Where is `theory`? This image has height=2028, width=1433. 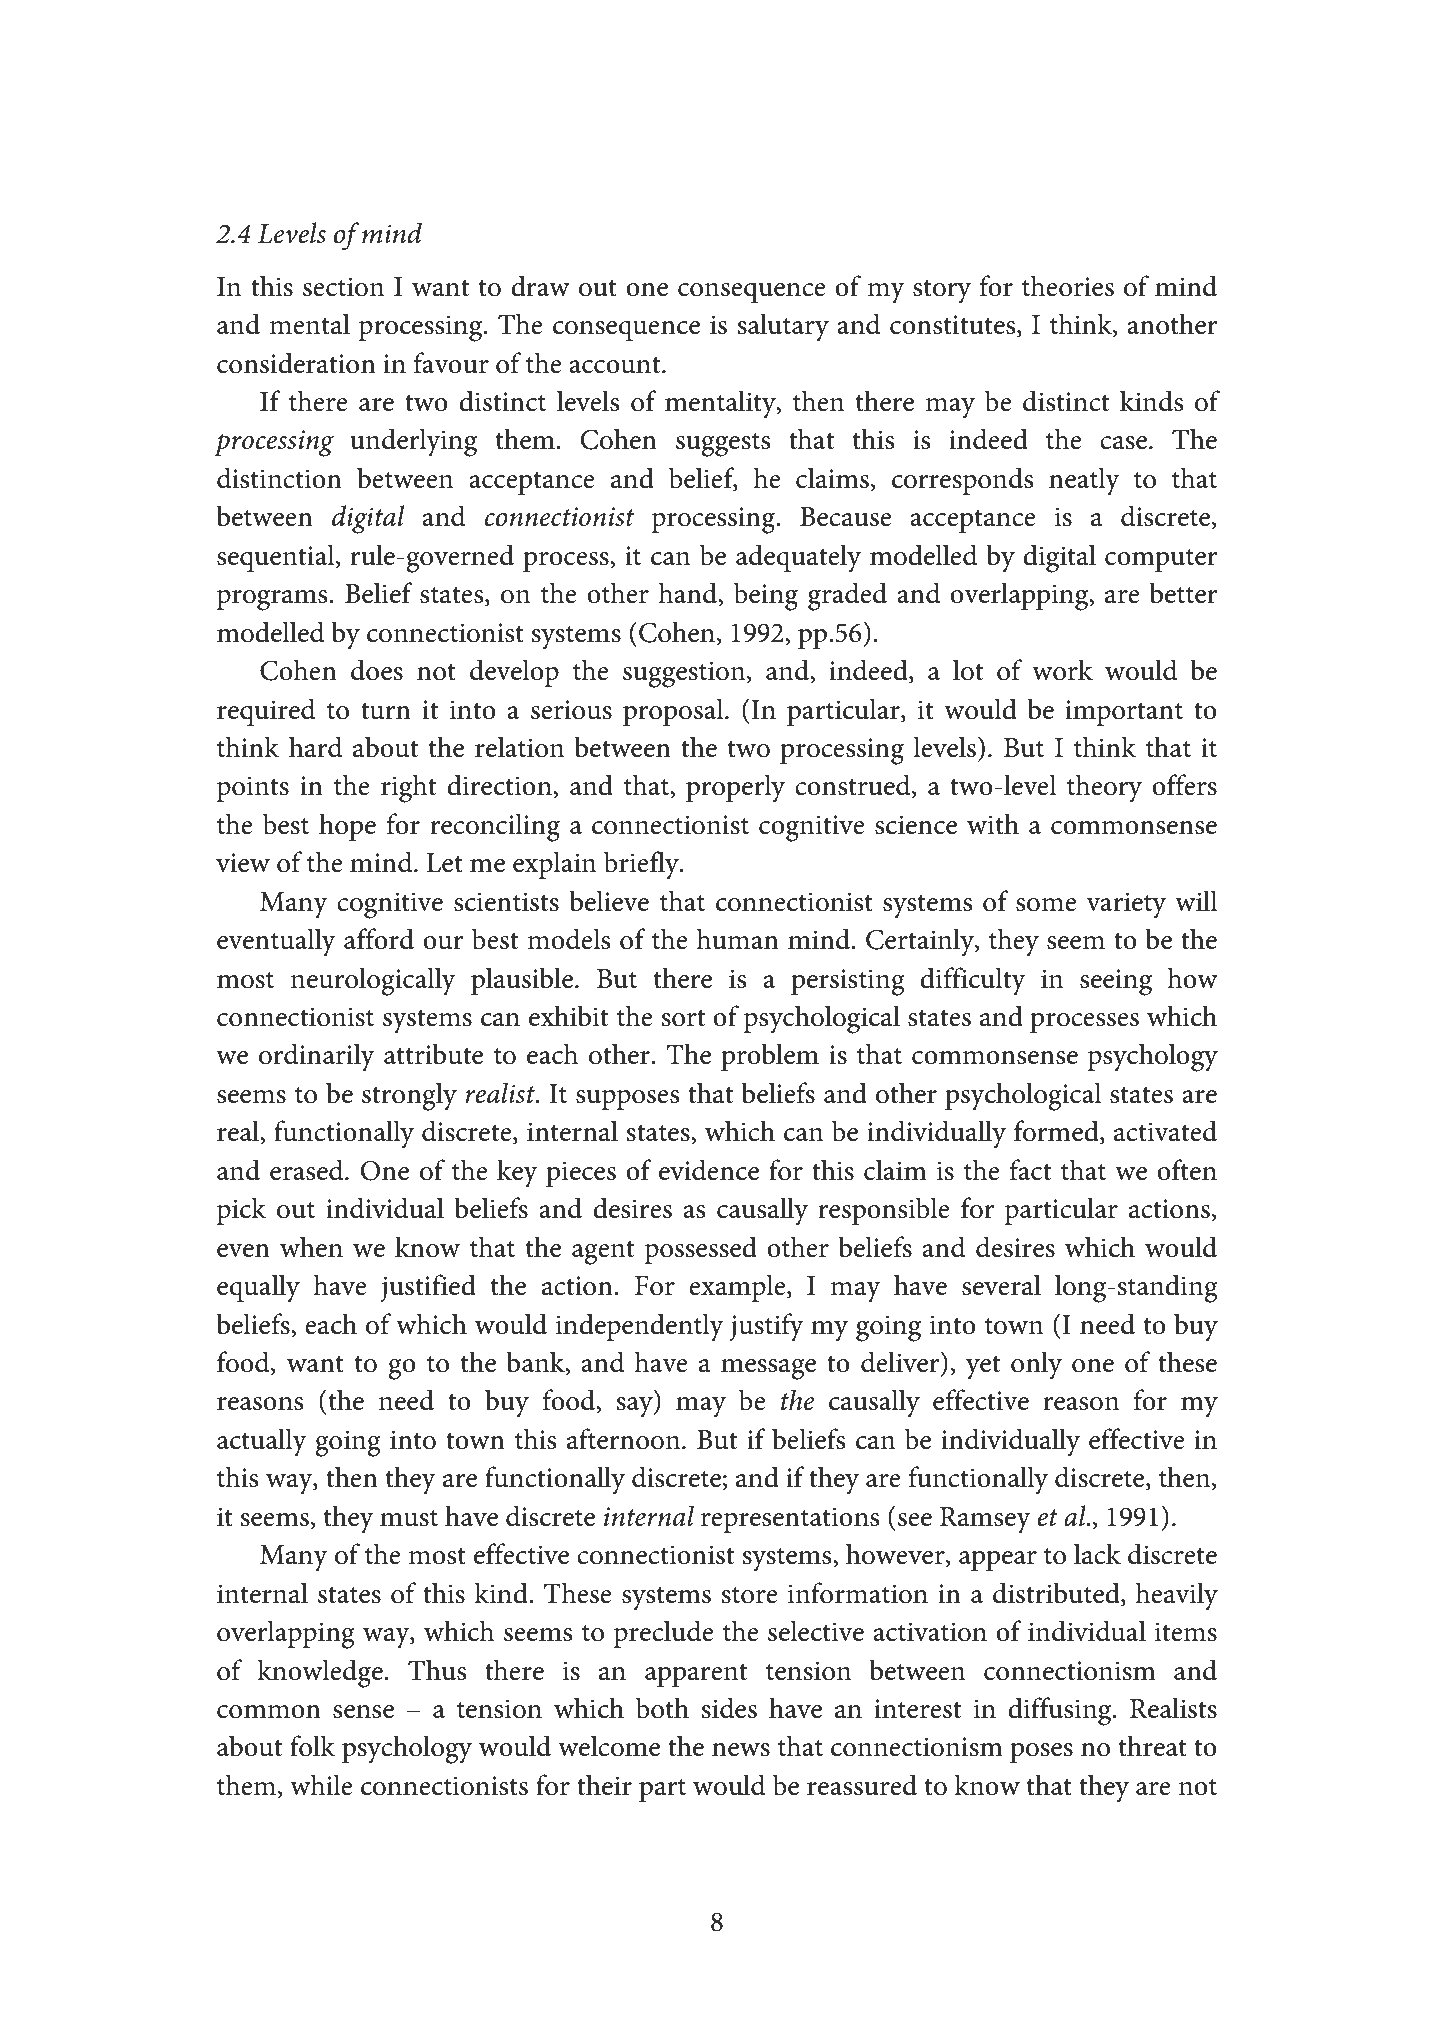
theory is located at coordinates (1104, 788).
